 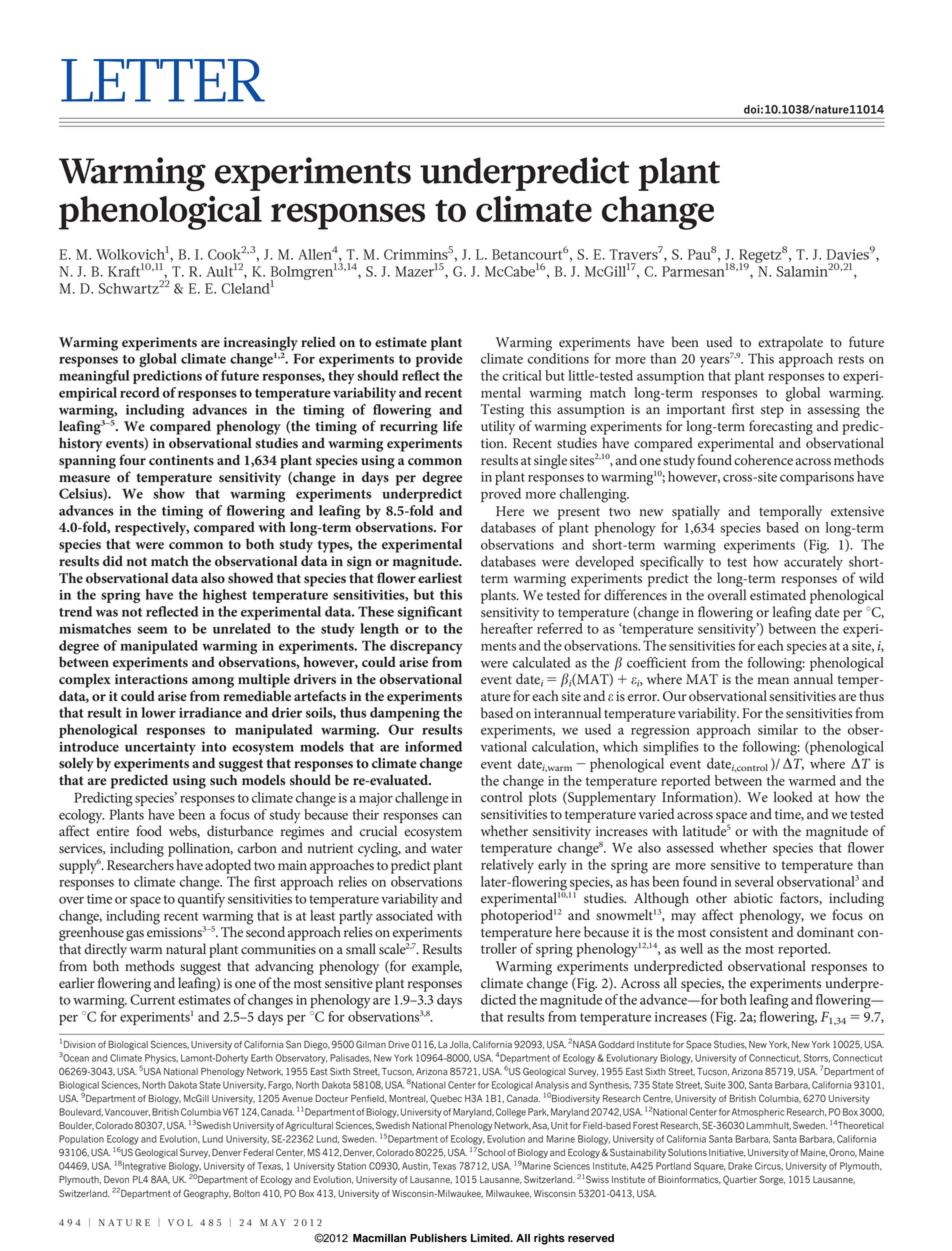 I want to click on critical, so click(x=522, y=375).
